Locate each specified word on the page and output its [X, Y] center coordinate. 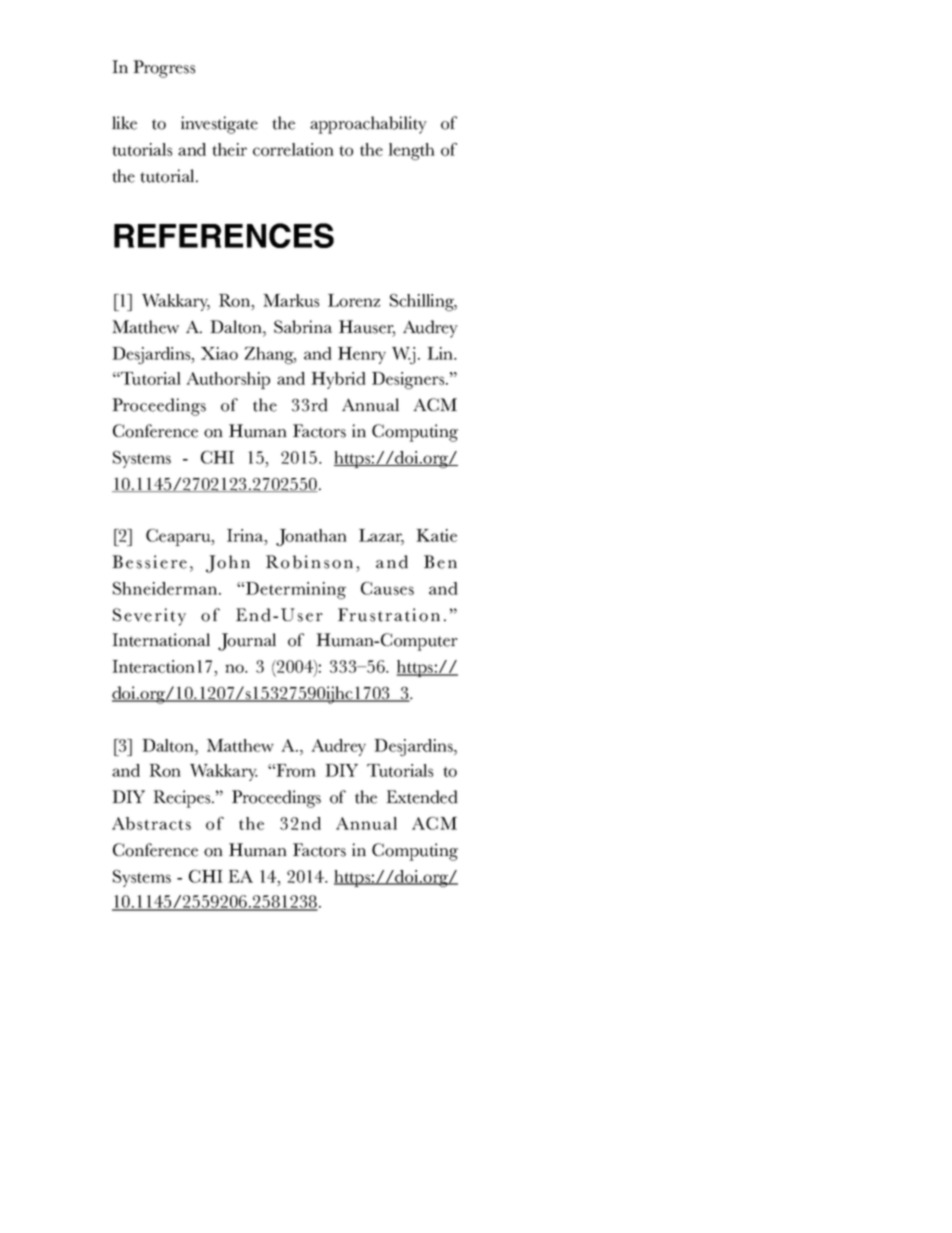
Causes [387, 588]
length [411, 151]
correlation [293, 149]
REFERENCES [224, 235]
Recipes [183, 799]
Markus [291, 300]
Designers [409, 380]
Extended [422, 797]
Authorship [228, 380]
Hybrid [338, 380]
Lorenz [354, 300]
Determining [296, 590]
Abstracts [151, 823]
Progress [164, 69]
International [161, 640]
